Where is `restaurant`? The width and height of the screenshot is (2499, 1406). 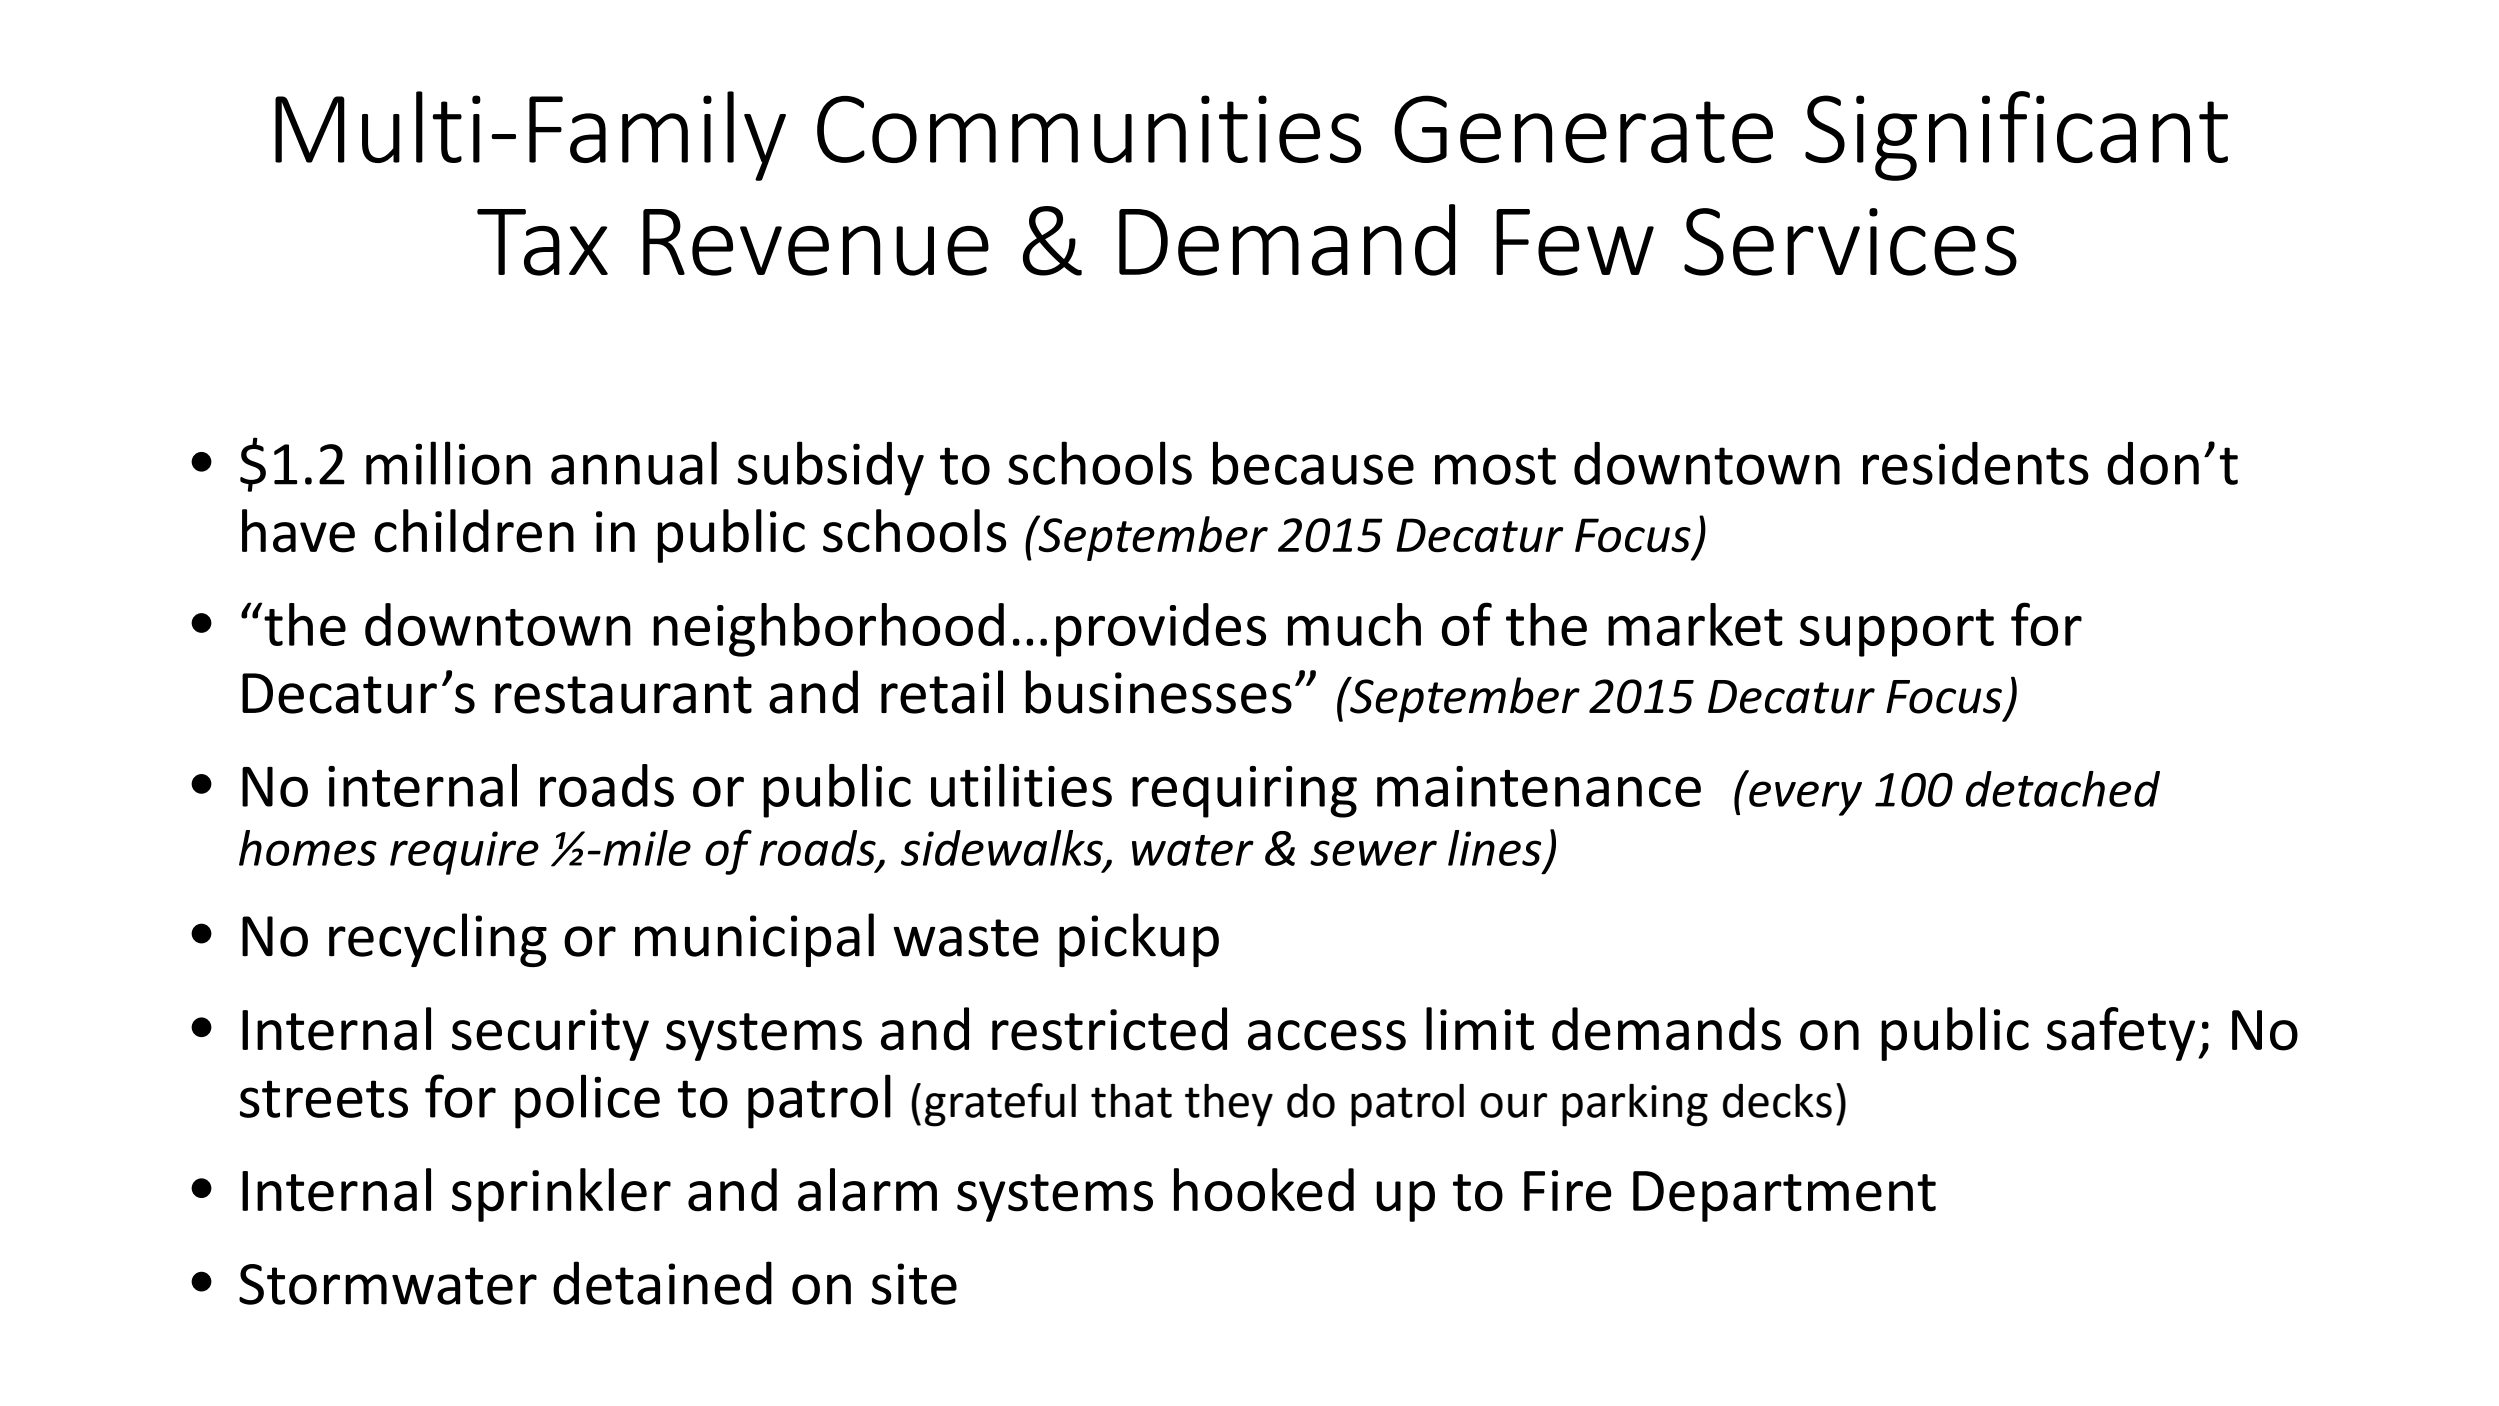
restaurant is located at coordinates (623, 695).
